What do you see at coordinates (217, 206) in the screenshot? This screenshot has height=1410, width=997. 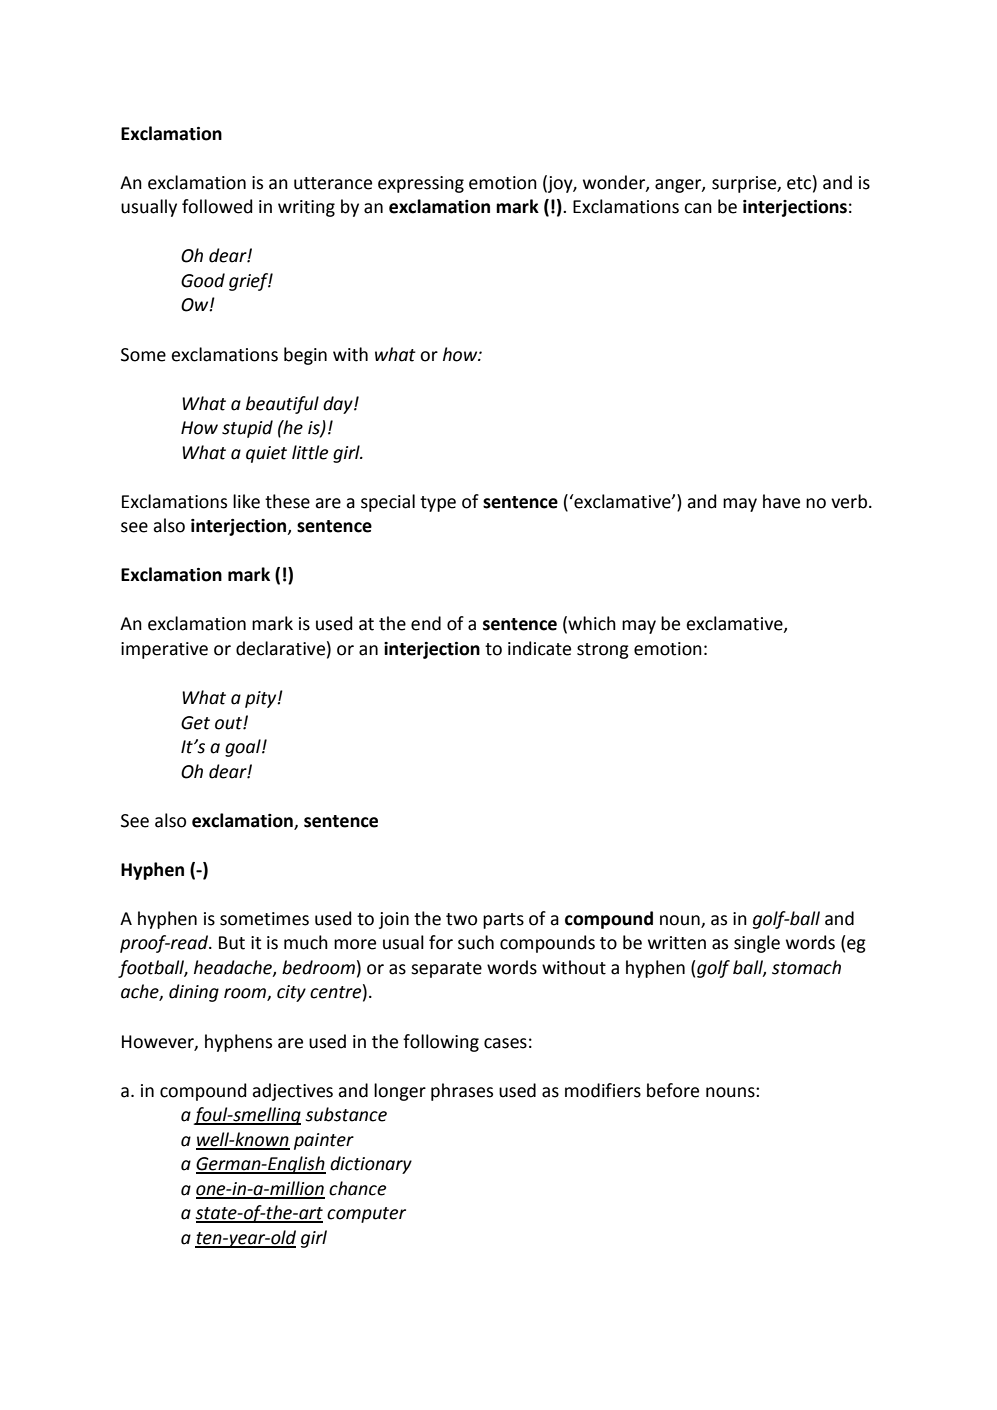 I see `followed` at bounding box center [217, 206].
